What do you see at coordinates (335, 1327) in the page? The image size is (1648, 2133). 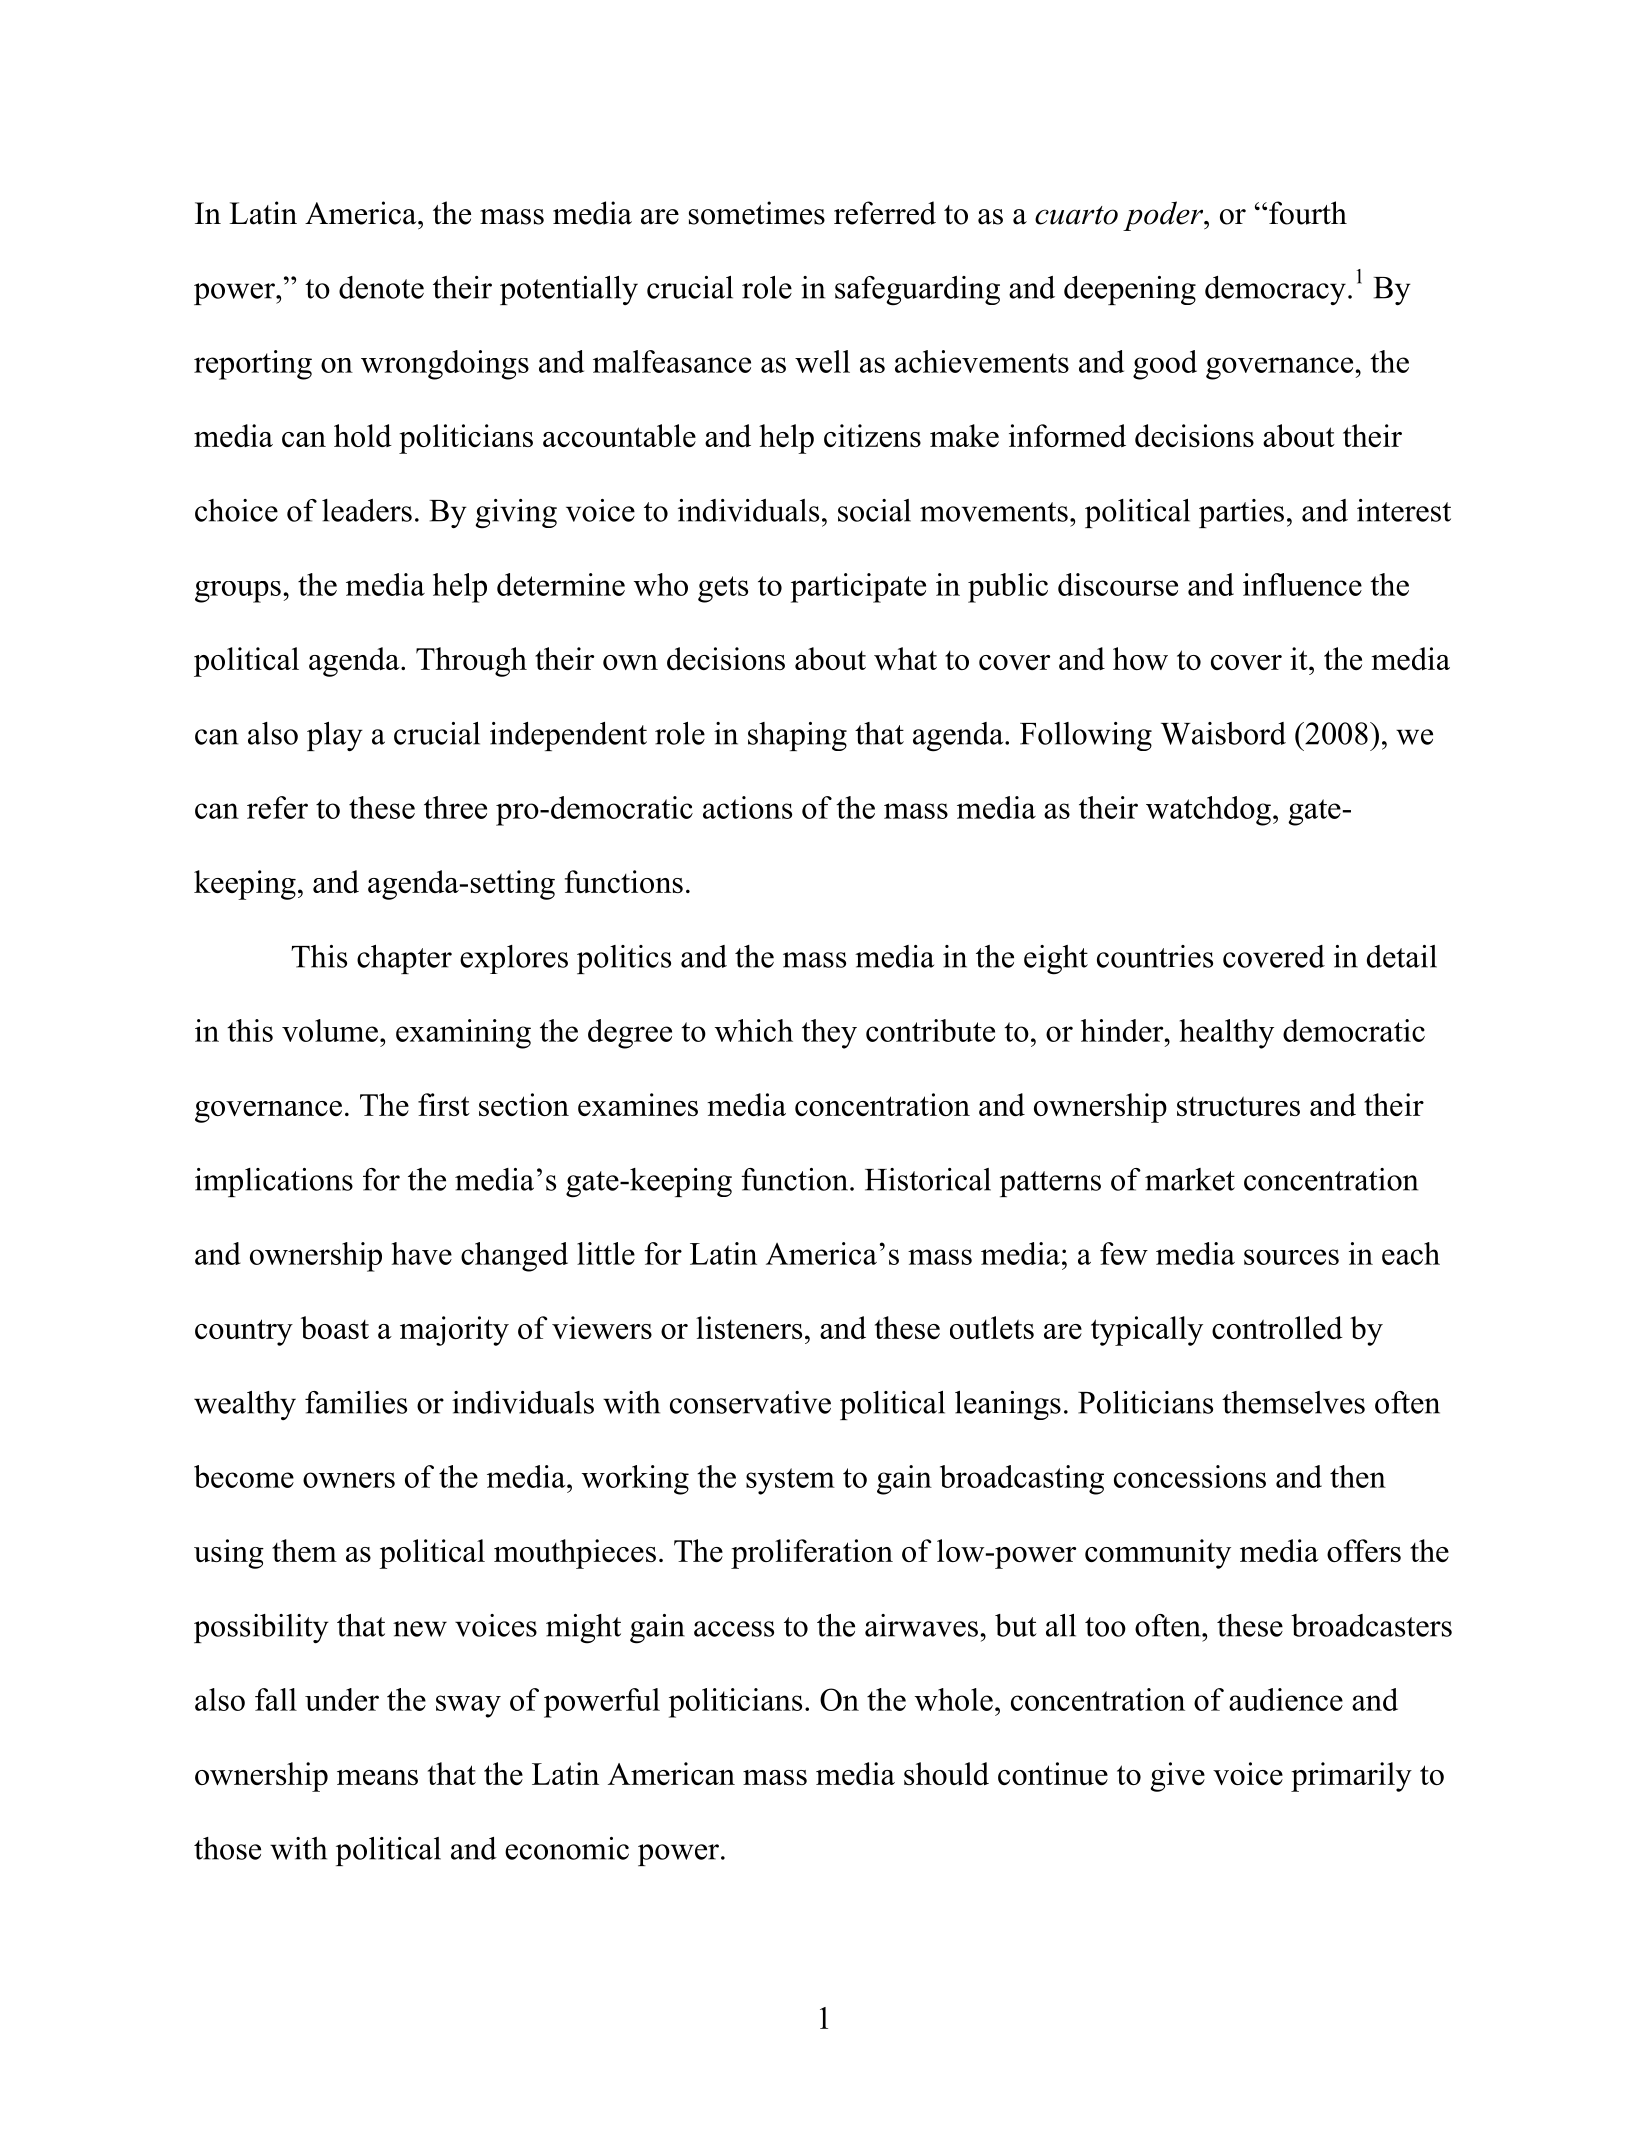 I see `boast` at bounding box center [335, 1327].
